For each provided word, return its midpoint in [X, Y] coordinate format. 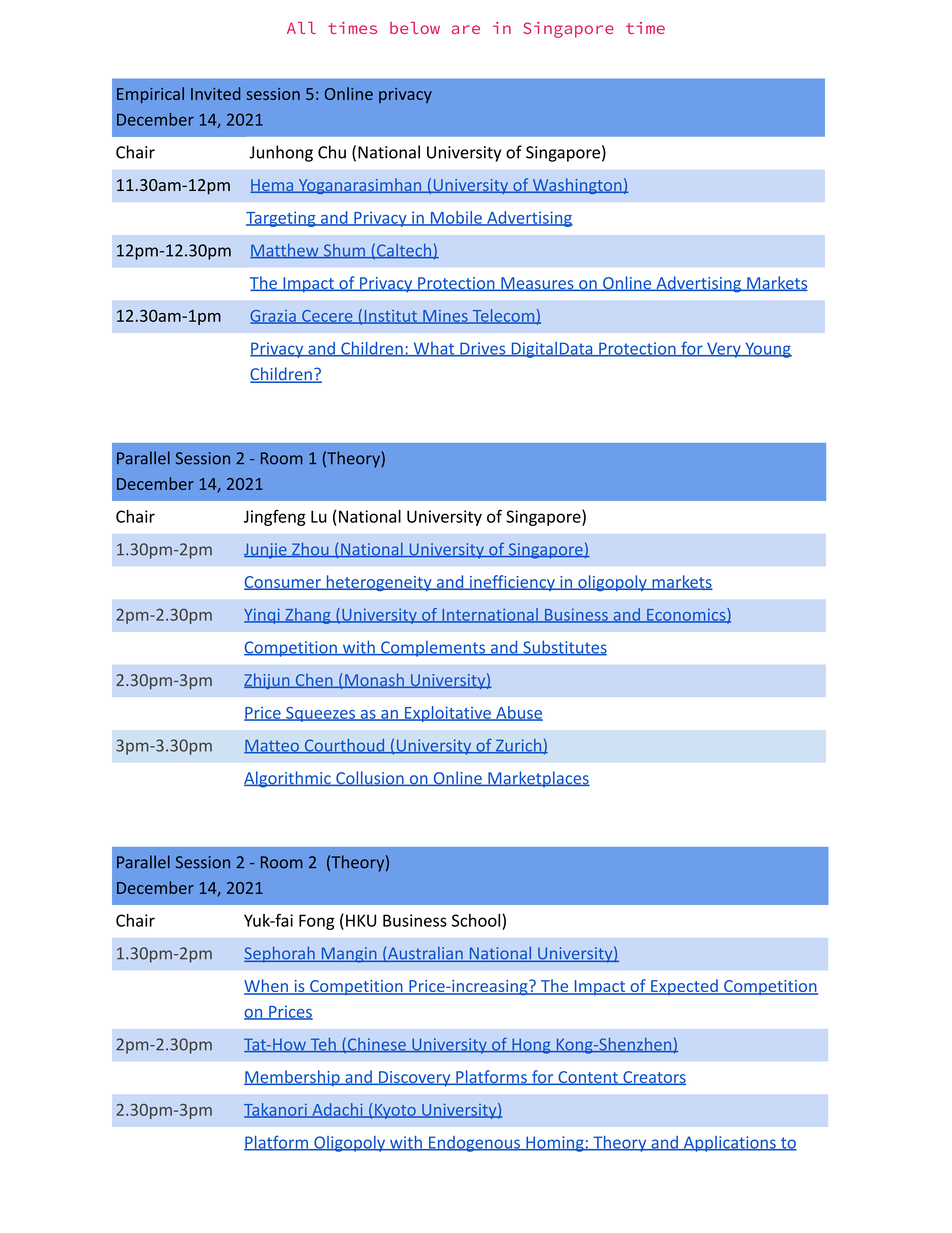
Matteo [272, 746]
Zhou [310, 549]
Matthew [285, 251]
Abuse [518, 713]
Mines [445, 317]
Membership [293, 1078]
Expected [684, 987]
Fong [316, 922]
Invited [215, 93]
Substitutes [564, 648]
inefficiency [512, 583]
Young [767, 350]
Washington [577, 186]
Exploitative [448, 714]
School [477, 920]
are [466, 29]
